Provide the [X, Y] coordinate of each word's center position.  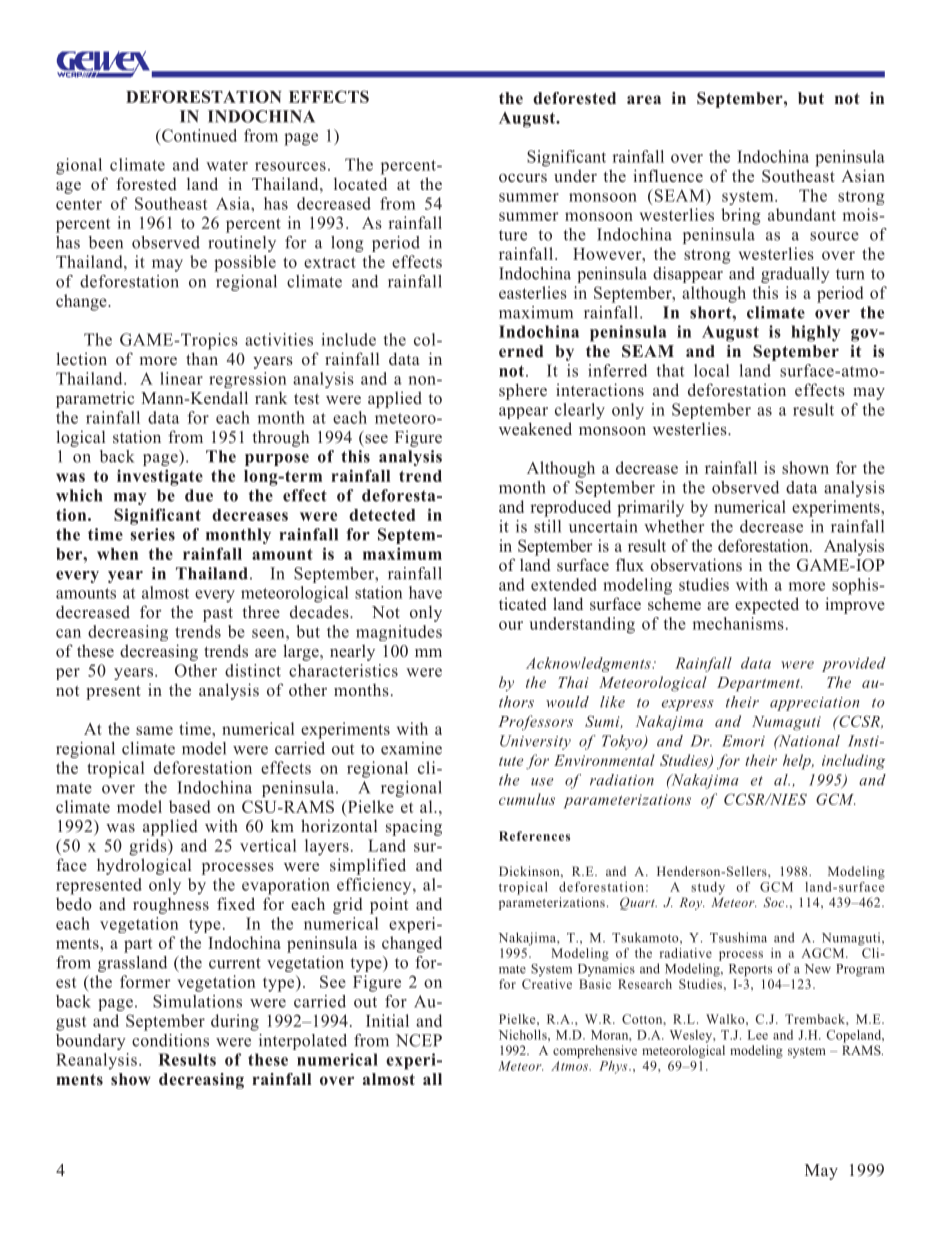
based [189, 806]
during [235, 1022]
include [348, 339]
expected [767, 605]
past [218, 614]
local [711, 370]
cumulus [527, 799]
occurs [523, 177]
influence [668, 175]
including [853, 762]
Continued [198, 135]
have [425, 592]
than [202, 358]
